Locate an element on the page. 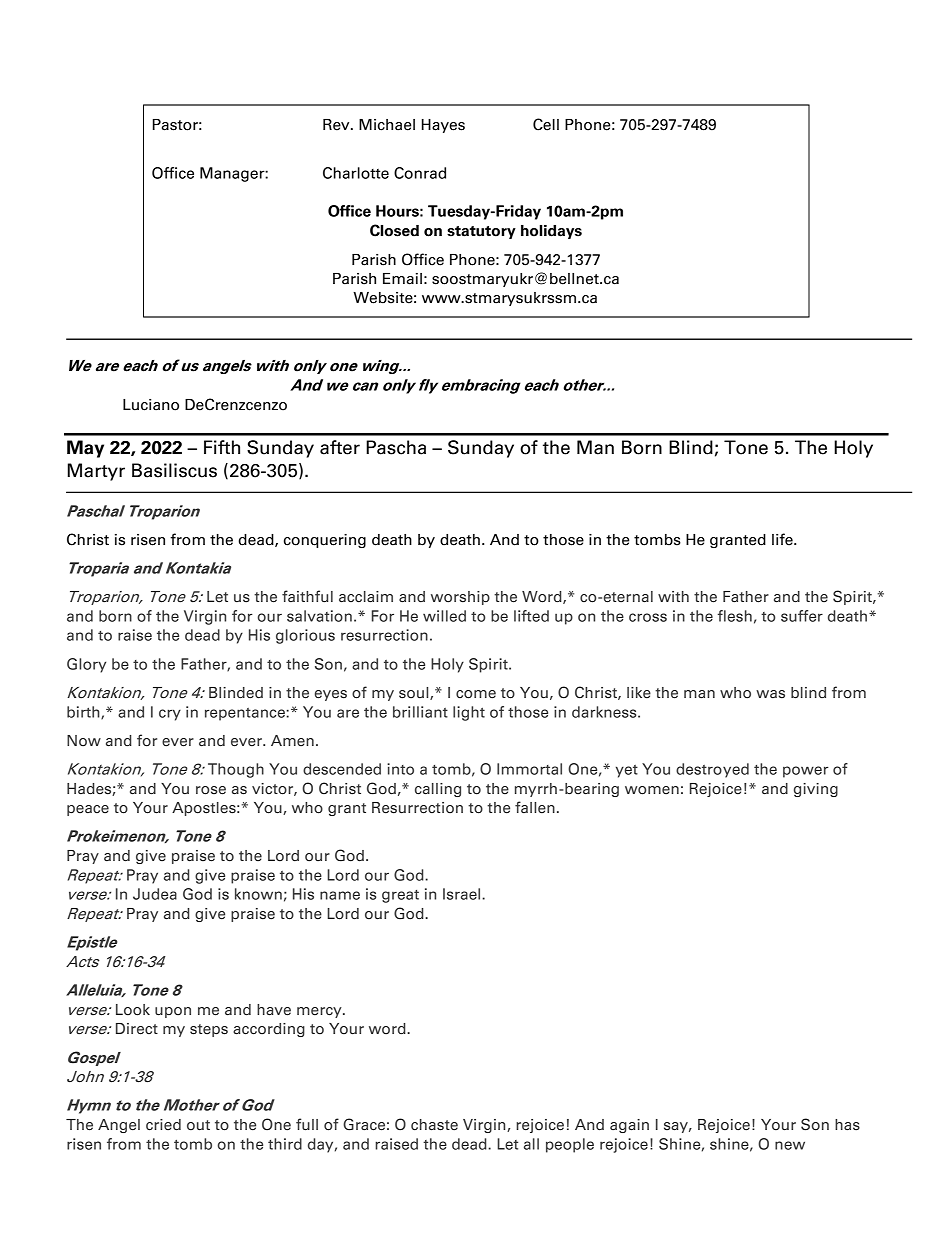 The height and width of the document is (1233, 952). Cell is located at coordinates (546, 124).
